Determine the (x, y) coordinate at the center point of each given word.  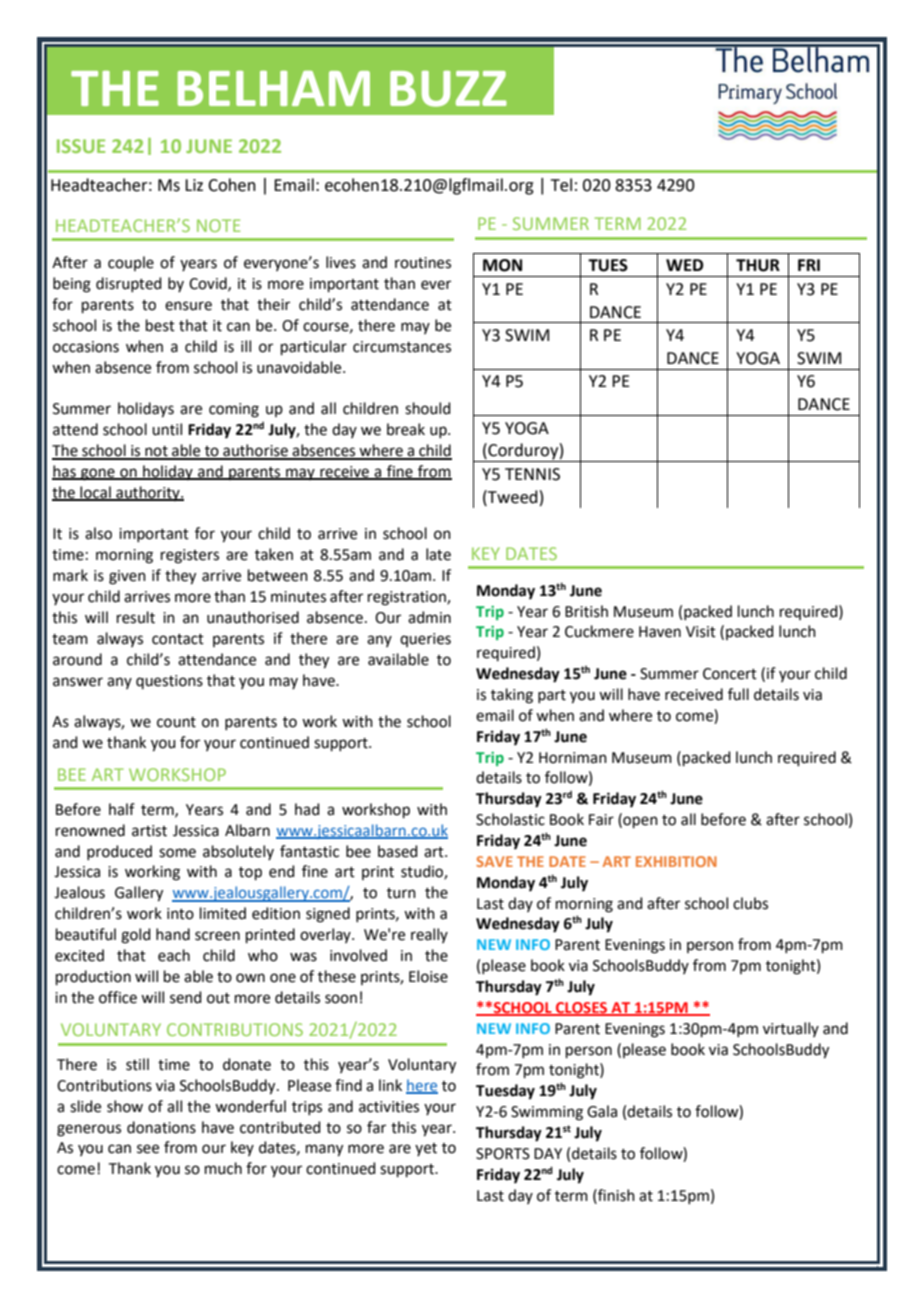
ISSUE (81, 146)
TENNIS (532, 474)
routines (423, 263)
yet (426, 1149)
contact (178, 639)
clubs (750, 903)
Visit (701, 632)
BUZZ (448, 89)
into (180, 914)
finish (615, 1195)
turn (401, 893)
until (167, 429)
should (428, 408)
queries (425, 640)
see (148, 1149)
